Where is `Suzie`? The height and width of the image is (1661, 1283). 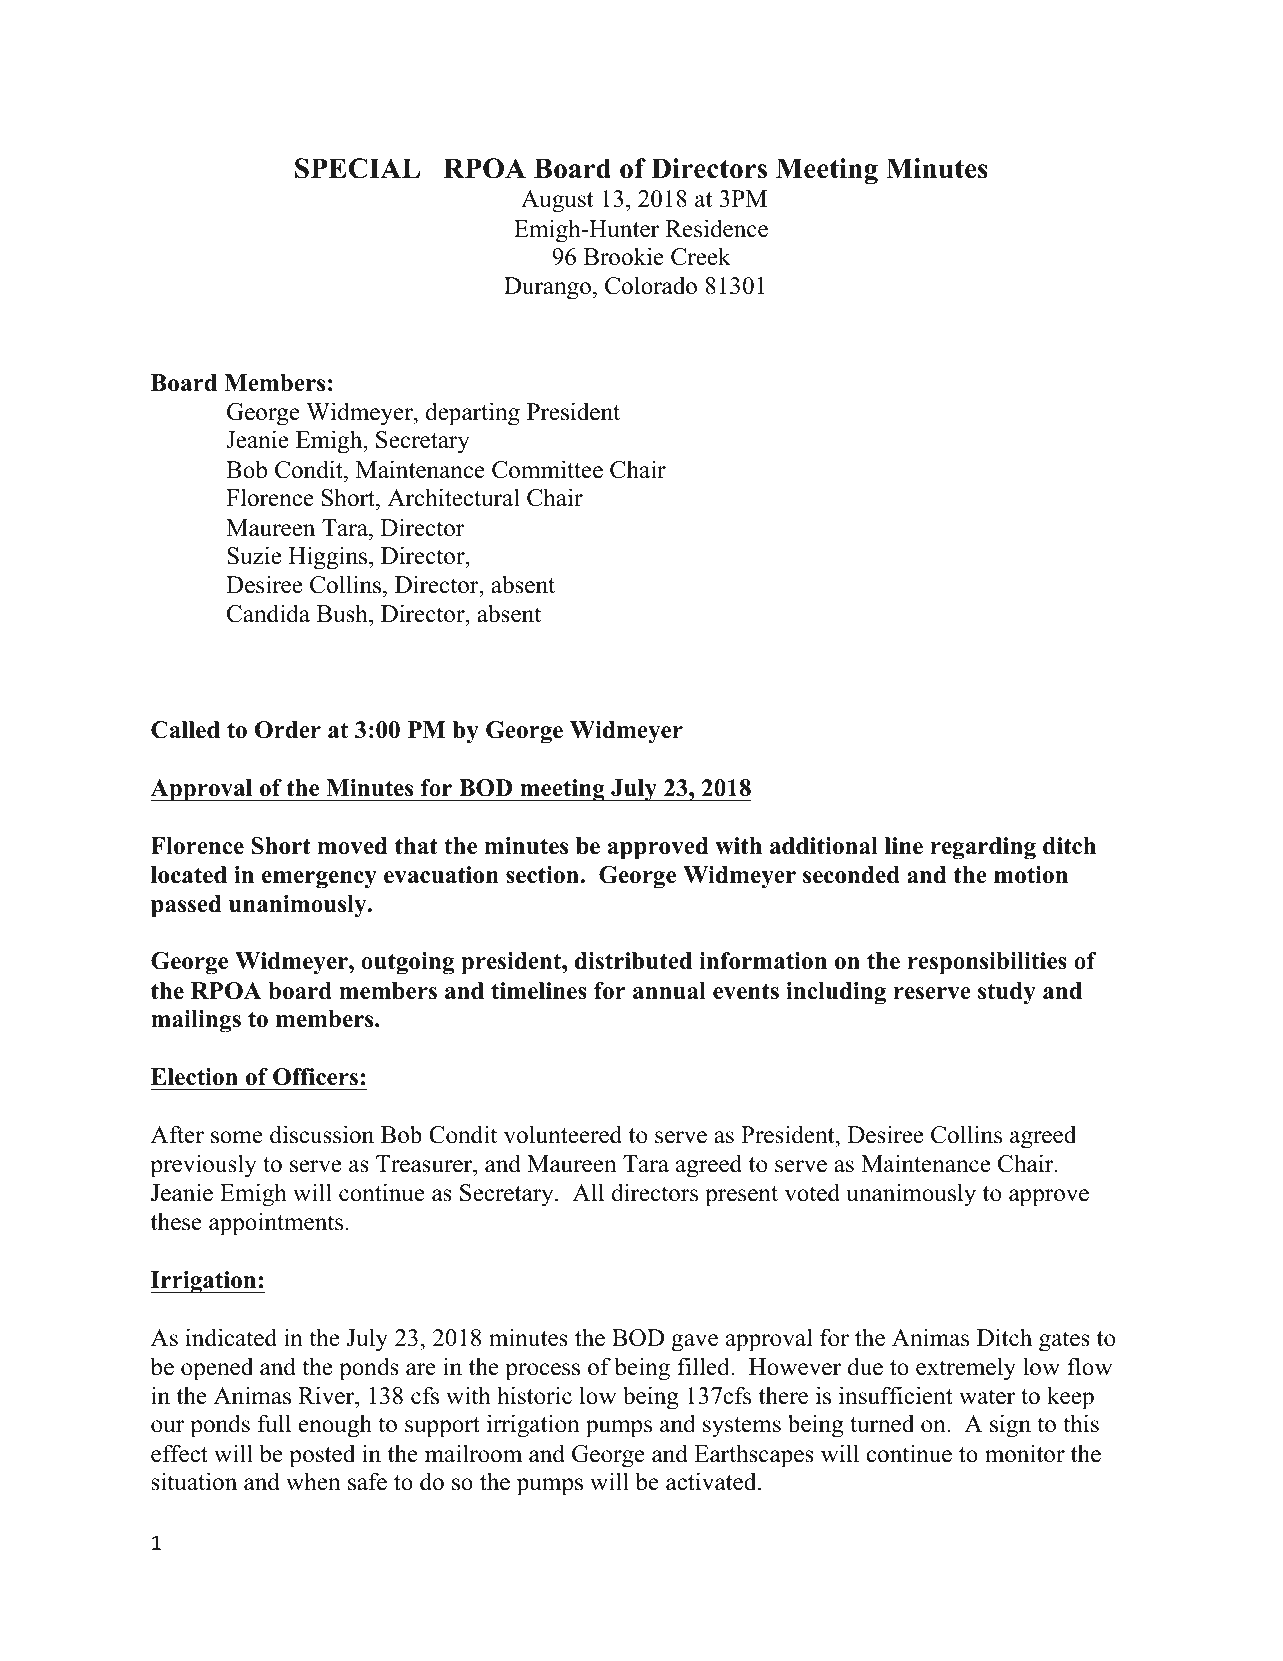 Suzie is located at coordinates (254, 555).
